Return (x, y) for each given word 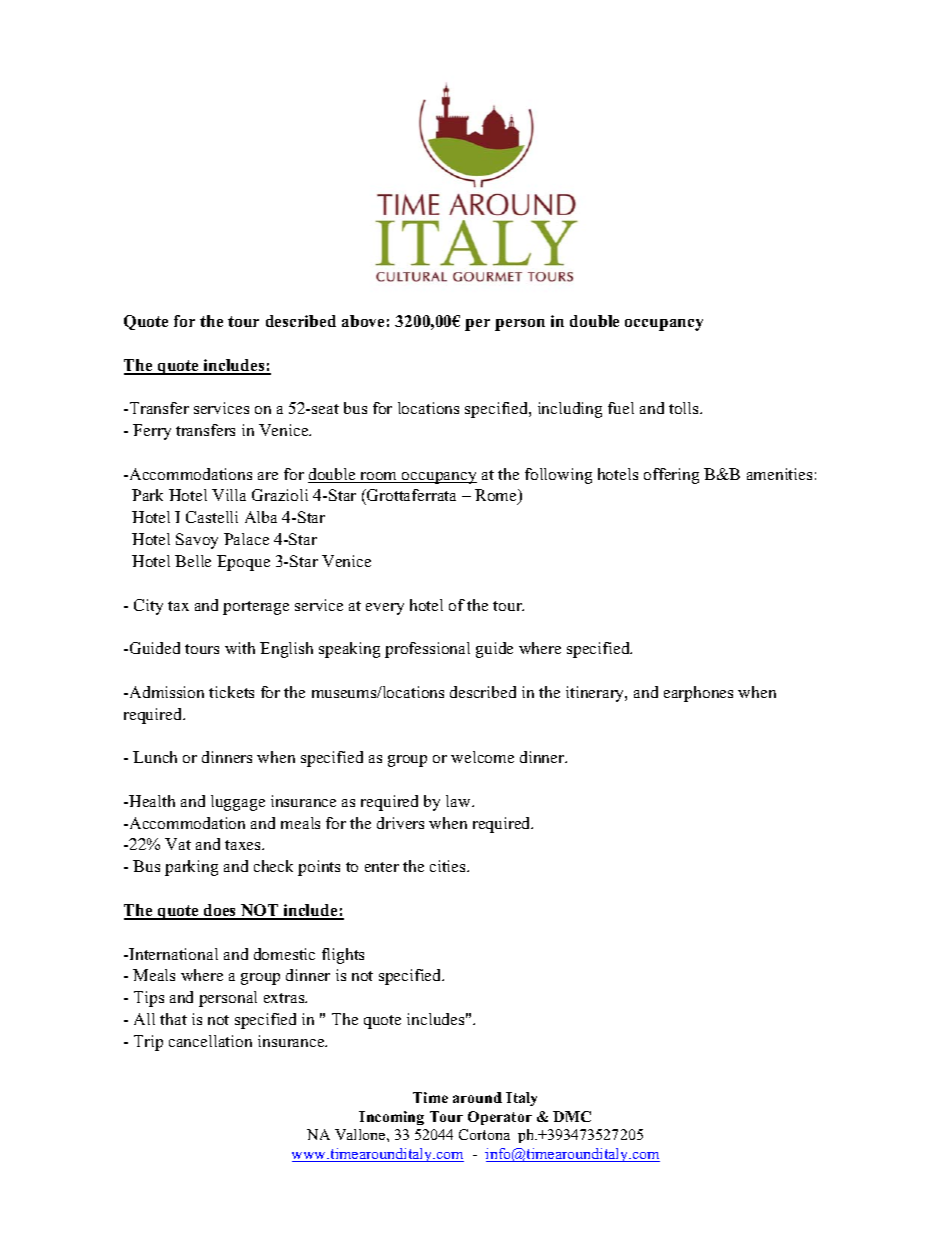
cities (449, 866)
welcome (482, 757)
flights (343, 956)
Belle (193, 561)
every (385, 609)
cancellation (210, 1041)
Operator (500, 1118)
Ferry (152, 432)
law (459, 801)
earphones (698, 694)
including (570, 410)
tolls (685, 408)
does (220, 911)
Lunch (155, 757)
